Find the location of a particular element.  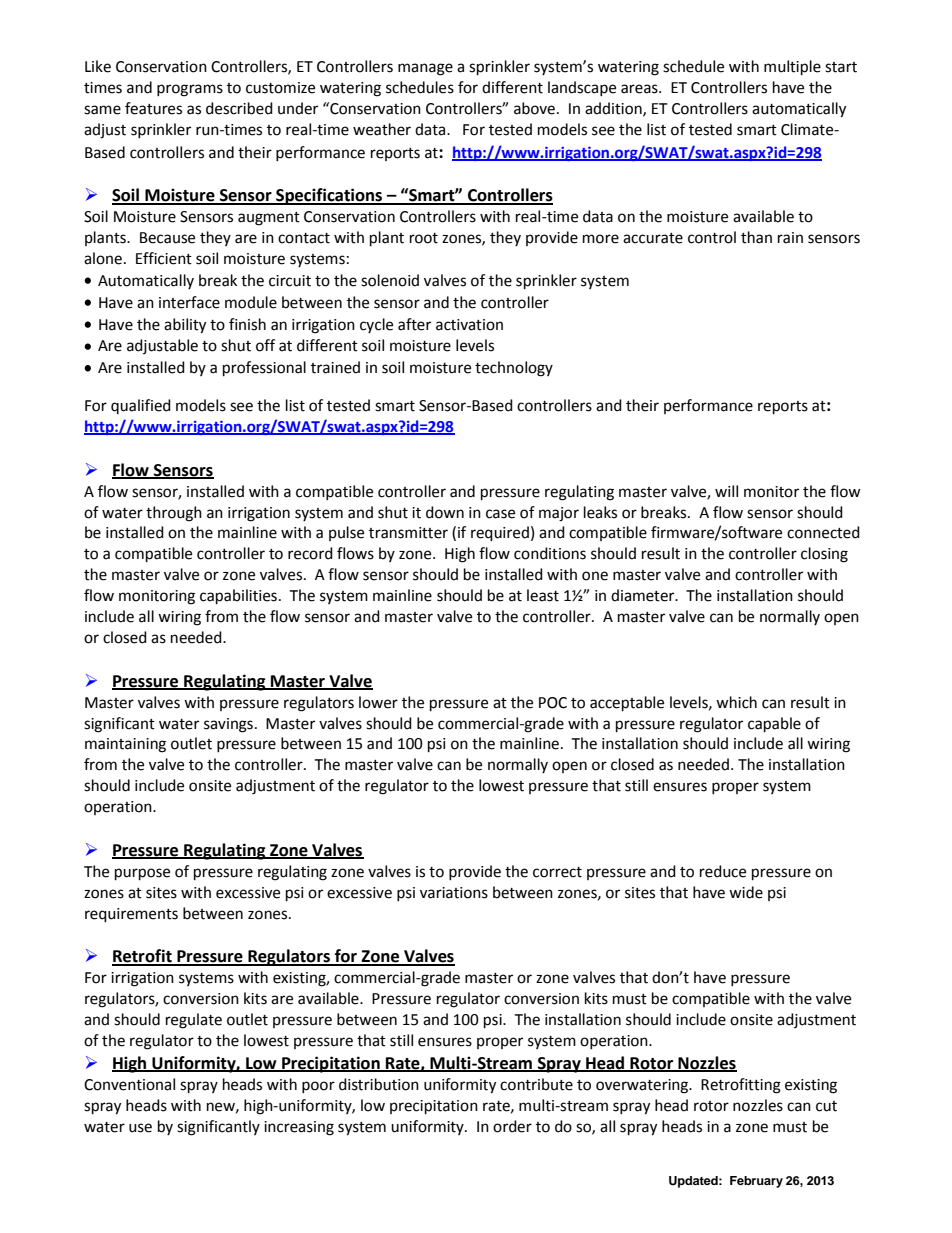

least is located at coordinates (543, 595).
